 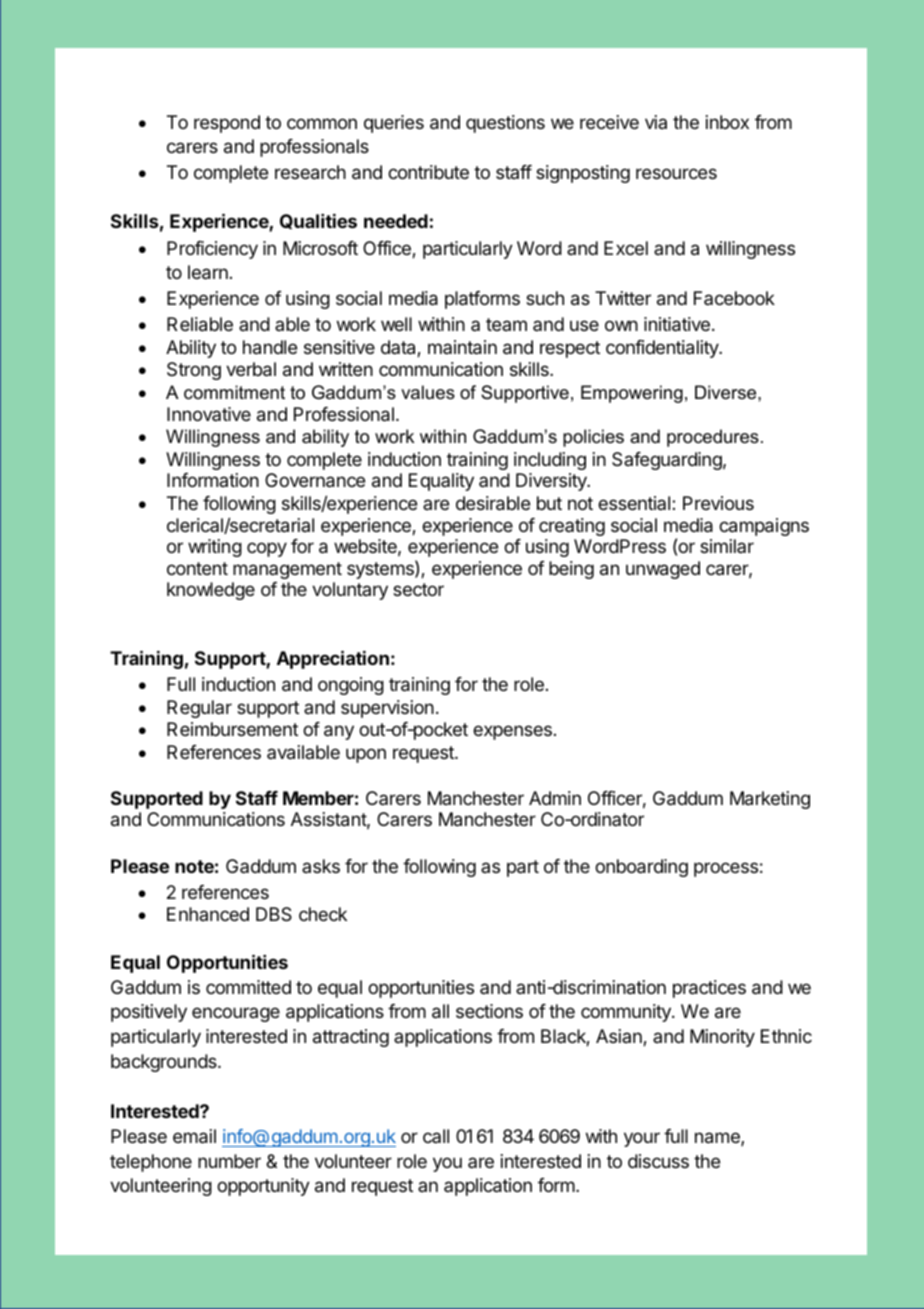 What do you see at coordinates (229, 1161) in the screenshot?
I see `number` at bounding box center [229, 1161].
